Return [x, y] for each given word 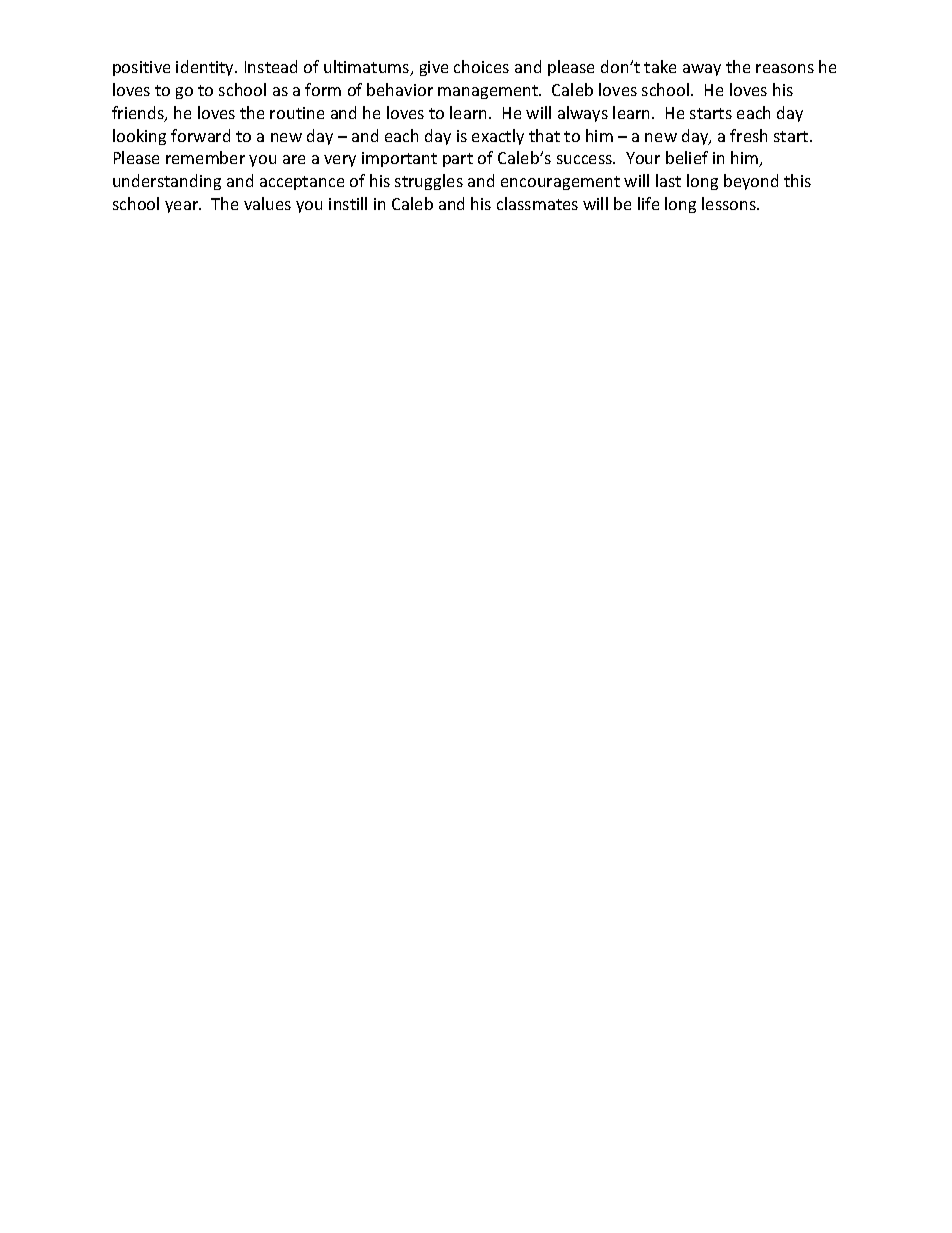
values [267, 203]
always [583, 114]
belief [687, 157]
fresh [748, 135]
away [702, 70]
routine [297, 113]
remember [205, 157]
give [434, 68]
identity [206, 68]
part [458, 160]
